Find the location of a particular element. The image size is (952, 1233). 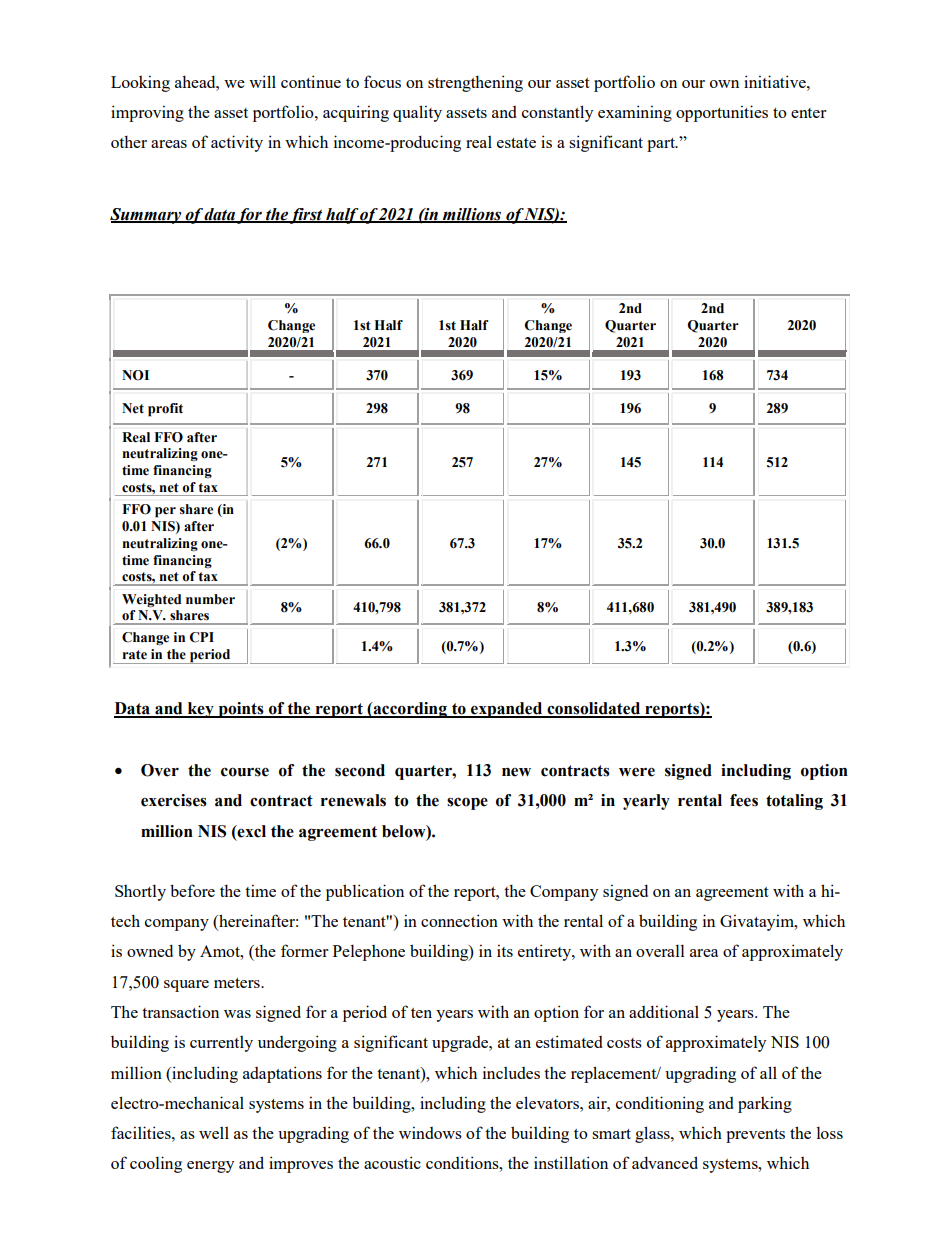

opportunities is located at coordinates (722, 113).
